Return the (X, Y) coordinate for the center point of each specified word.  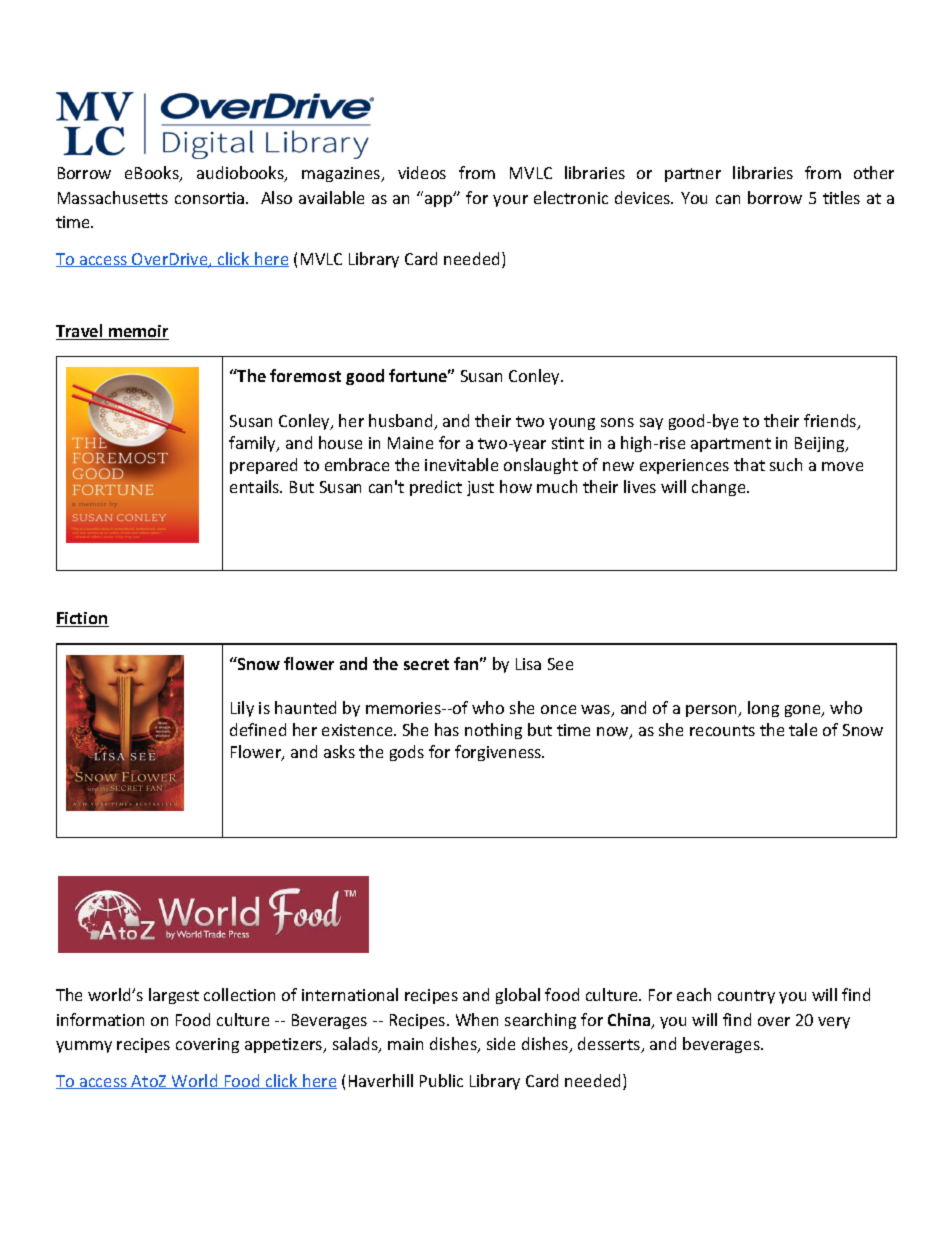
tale (803, 729)
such (786, 464)
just (480, 488)
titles (841, 197)
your (510, 201)
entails (256, 486)
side (501, 1043)
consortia (211, 198)
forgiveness (499, 753)
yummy (84, 1047)
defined (258, 729)
